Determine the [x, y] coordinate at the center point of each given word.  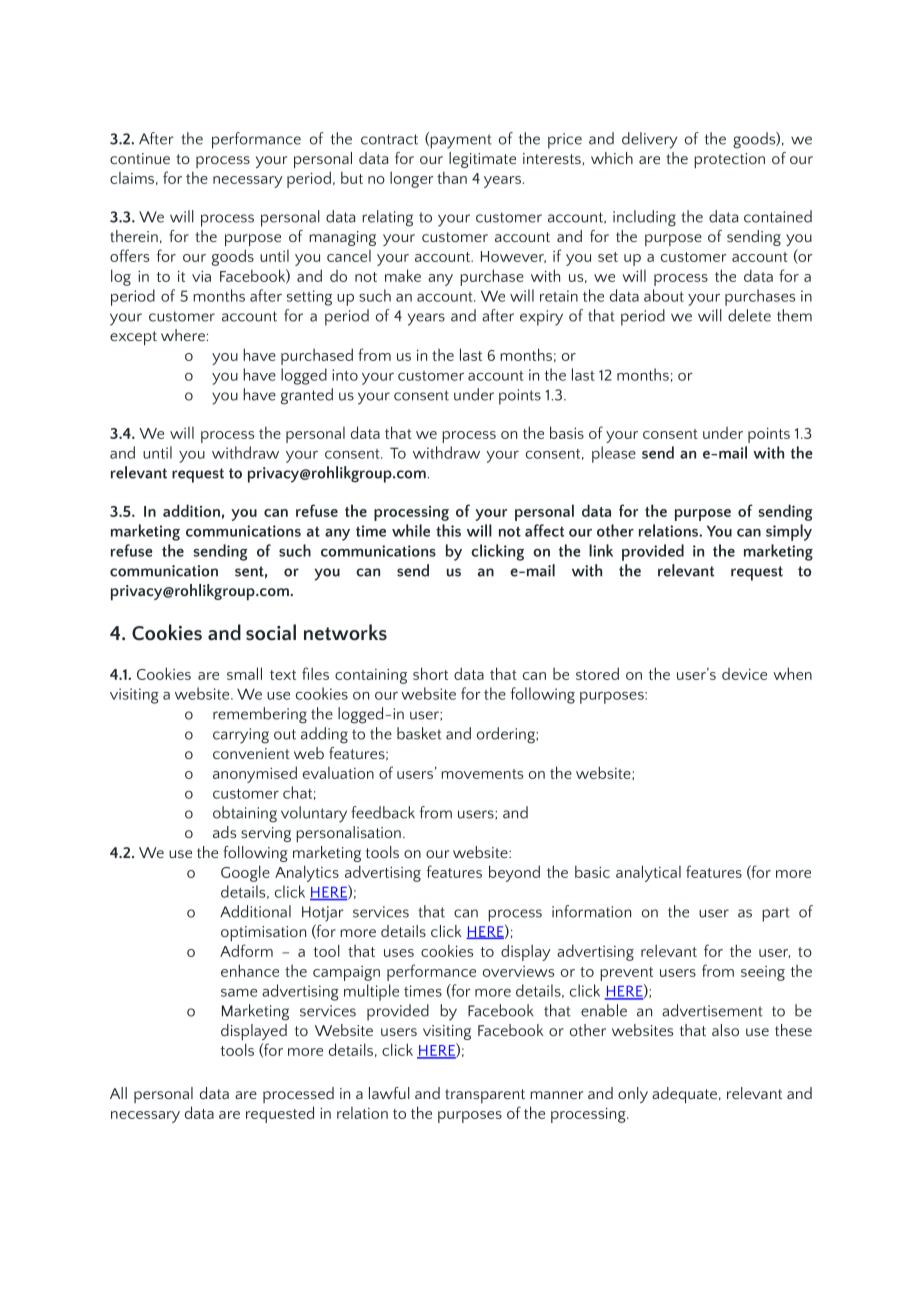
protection [729, 160]
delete [749, 315]
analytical [648, 873]
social [271, 632]
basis [567, 432]
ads [224, 832]
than [452, 177]
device [744, 674]
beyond [514, 873]
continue [140, 158]
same [239, 993]
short [430, 673]
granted [307, 396]
